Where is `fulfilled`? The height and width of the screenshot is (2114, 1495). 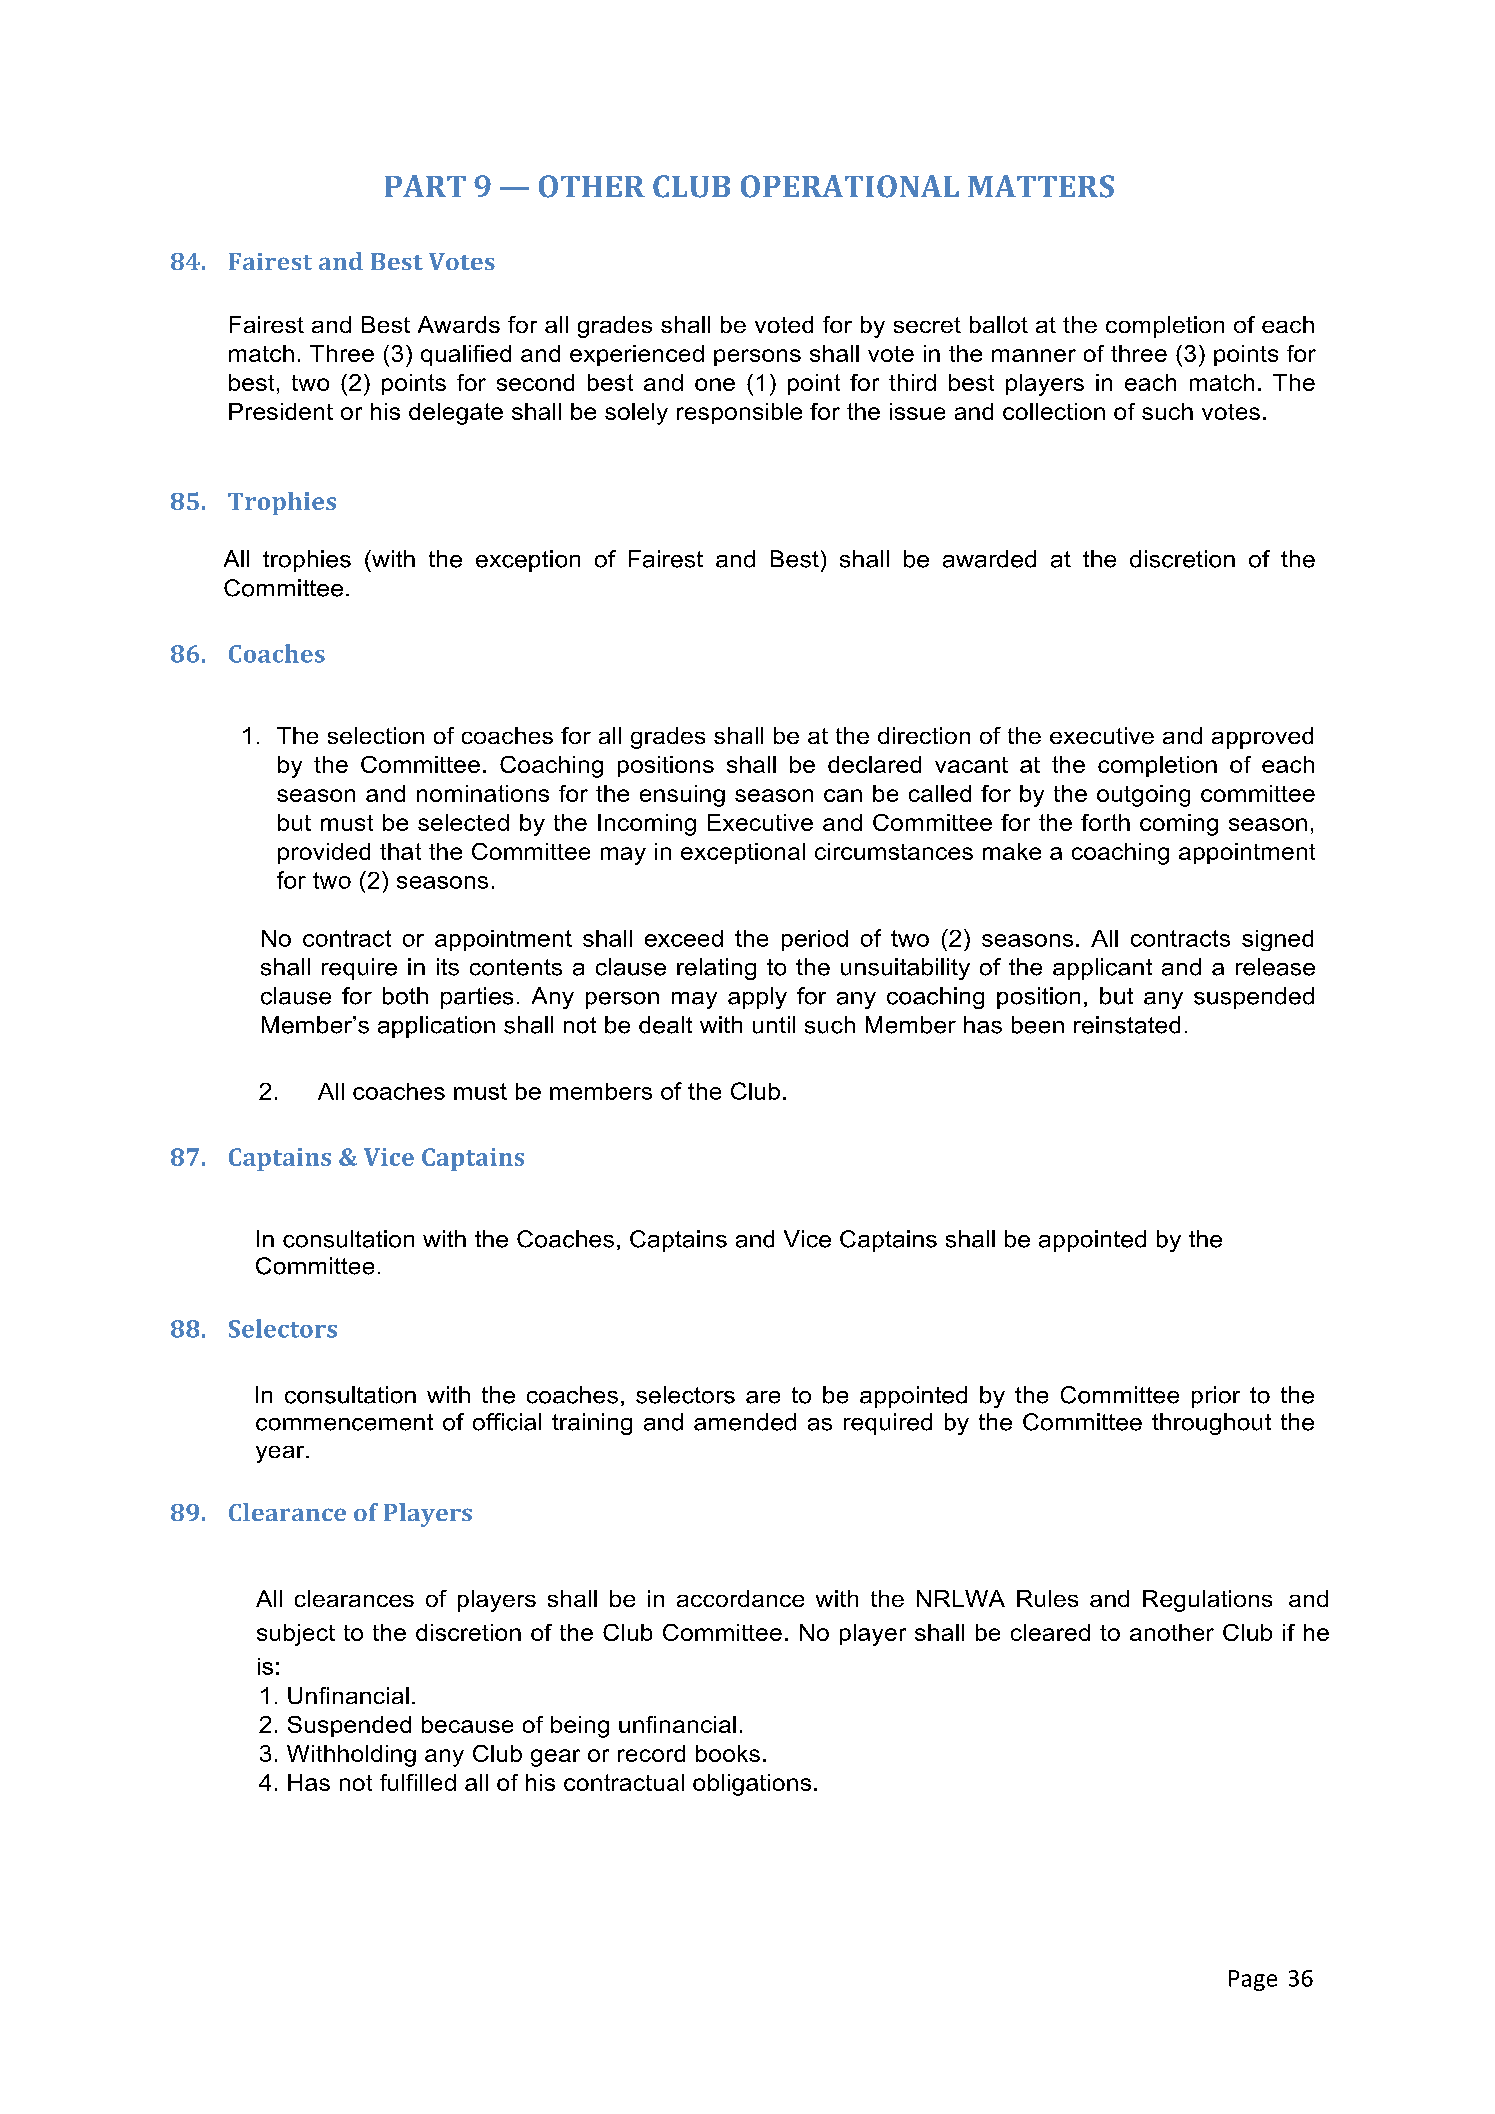
fulfilled is located at coordinates (418, 1782).
